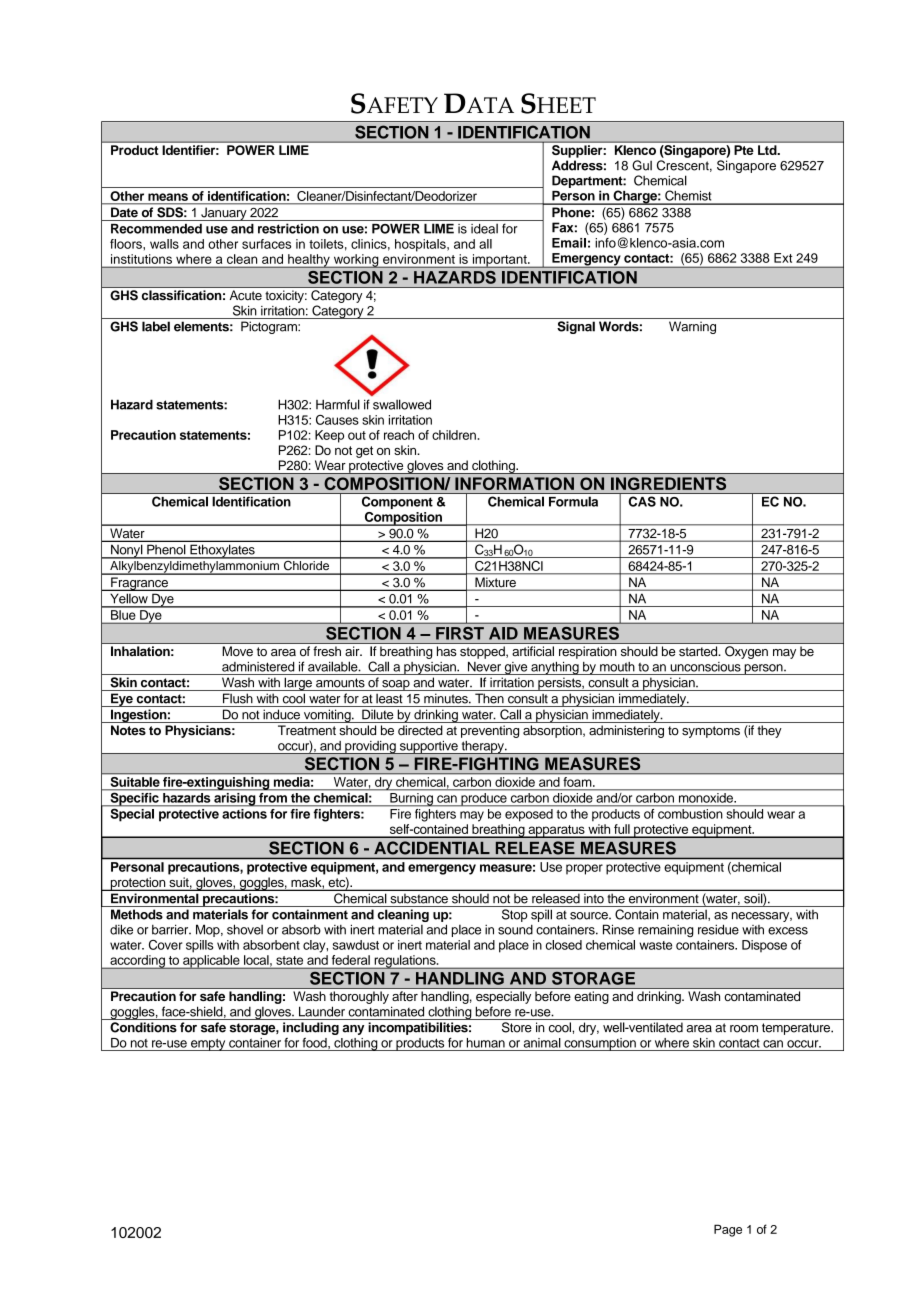 The image size is (924, 1307). What do you see at coordinates (454, 435) in the screenshot?
I see `children` at bounding box center [454, 435].
